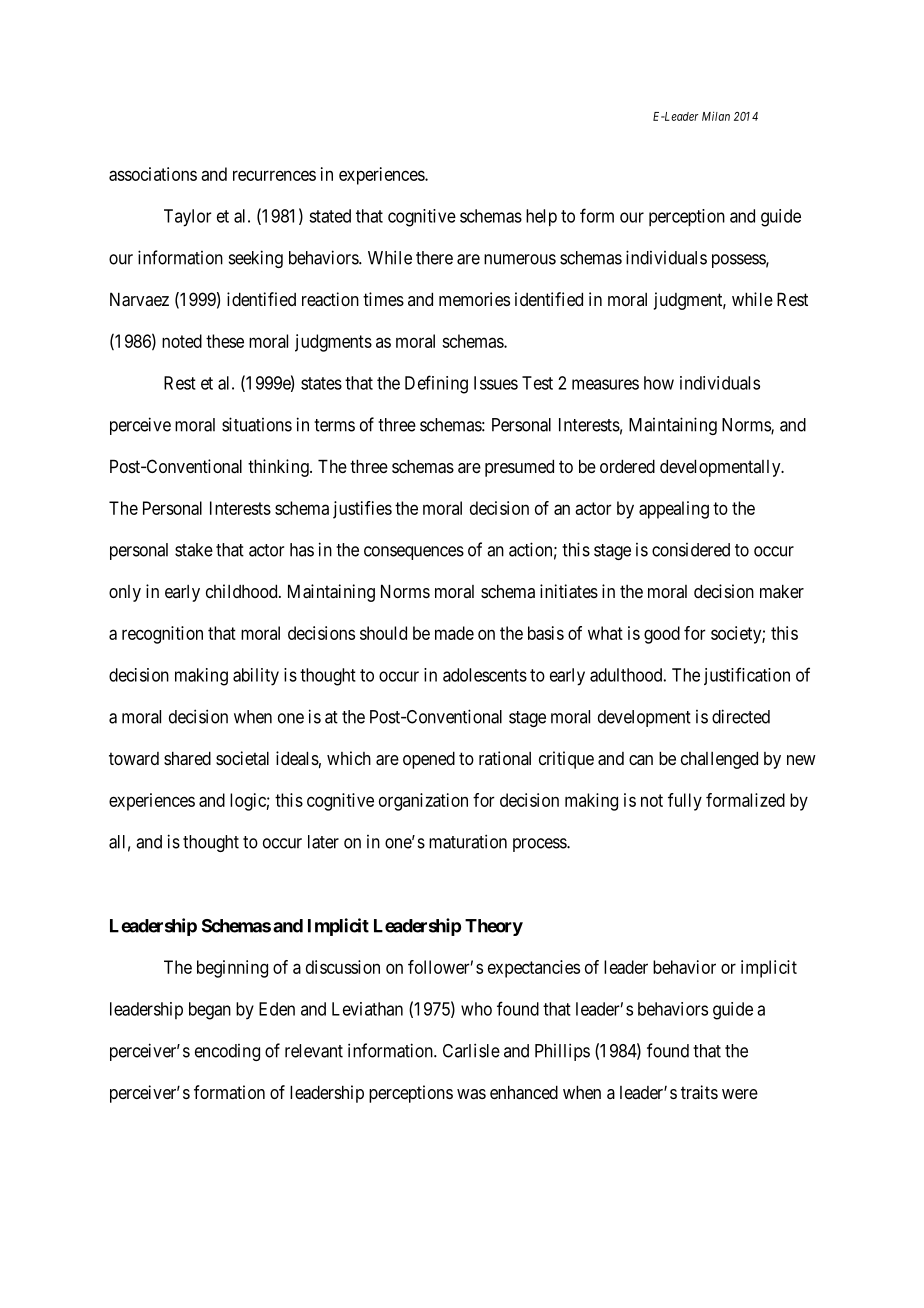 This screenshot has width=924, height=1308. What do you see at coordinates (782, 591) in the screenshot?
I see `maker` at bounding box center [782, 591].
